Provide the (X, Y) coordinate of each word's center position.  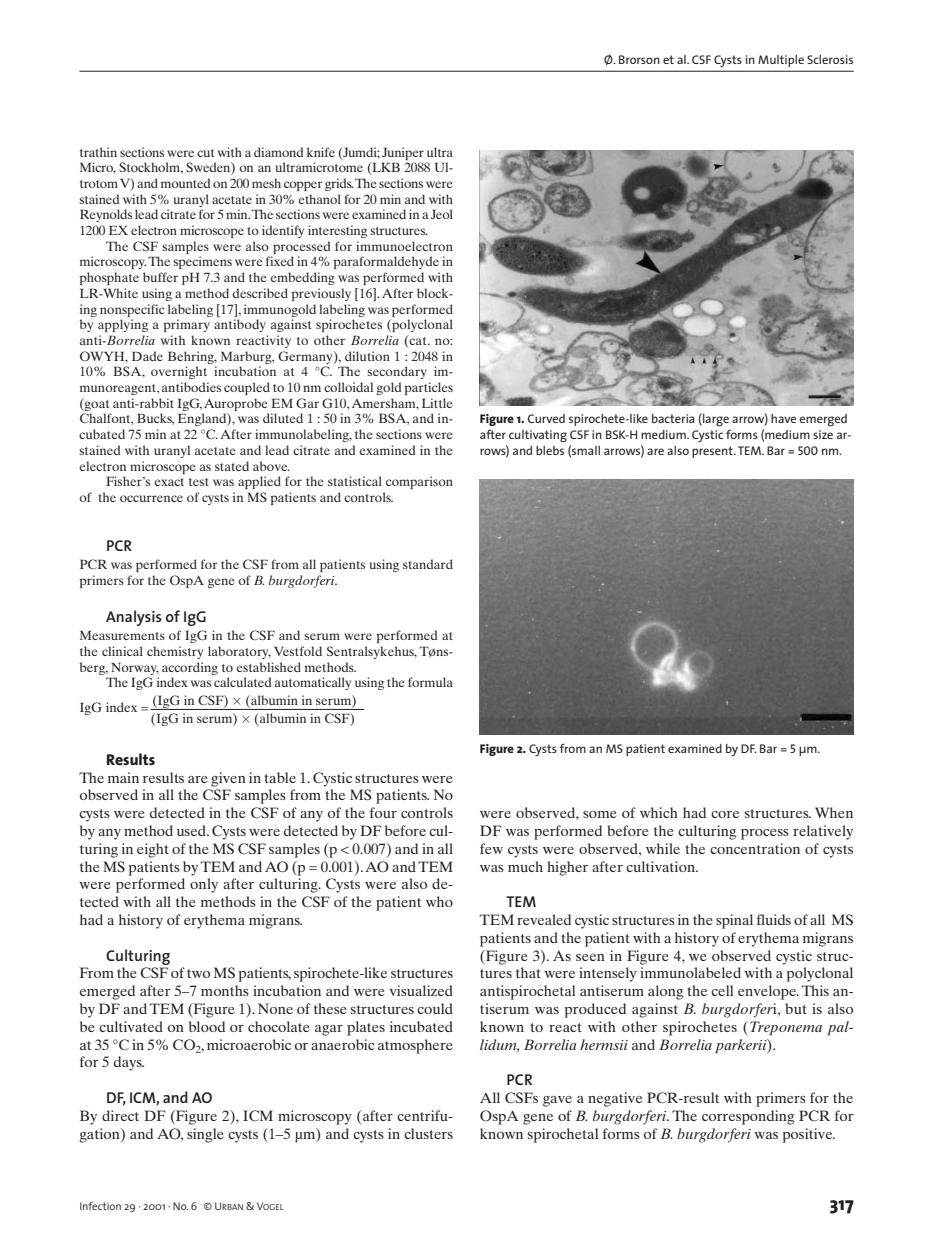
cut (206, 153)
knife (321, 152)
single (205, 1135)
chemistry (175, 652)
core (725, 814)
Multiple (781, 61)
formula (430, 682)
